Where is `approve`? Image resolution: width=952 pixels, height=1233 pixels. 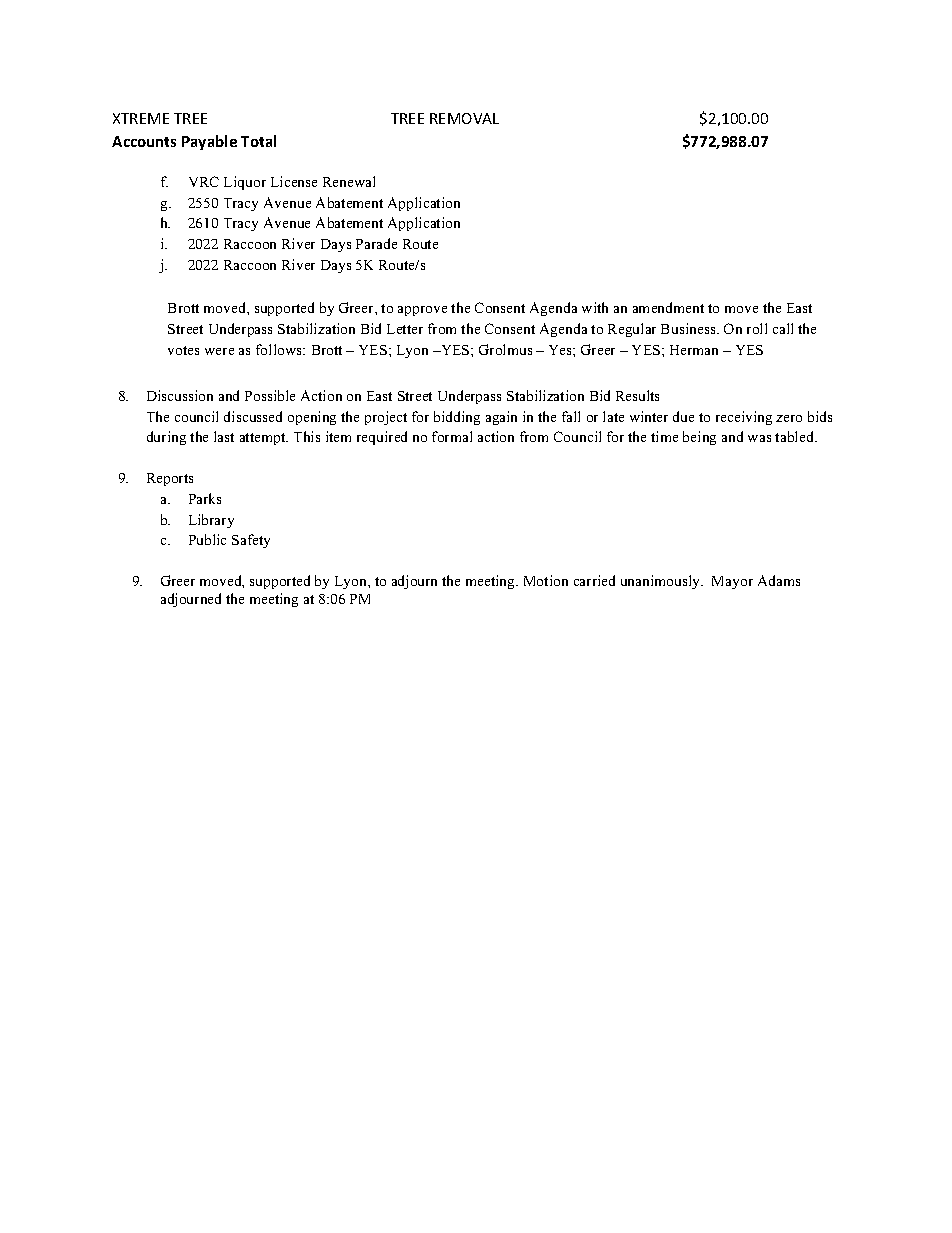
approve is located at coordinates (422, 311).
